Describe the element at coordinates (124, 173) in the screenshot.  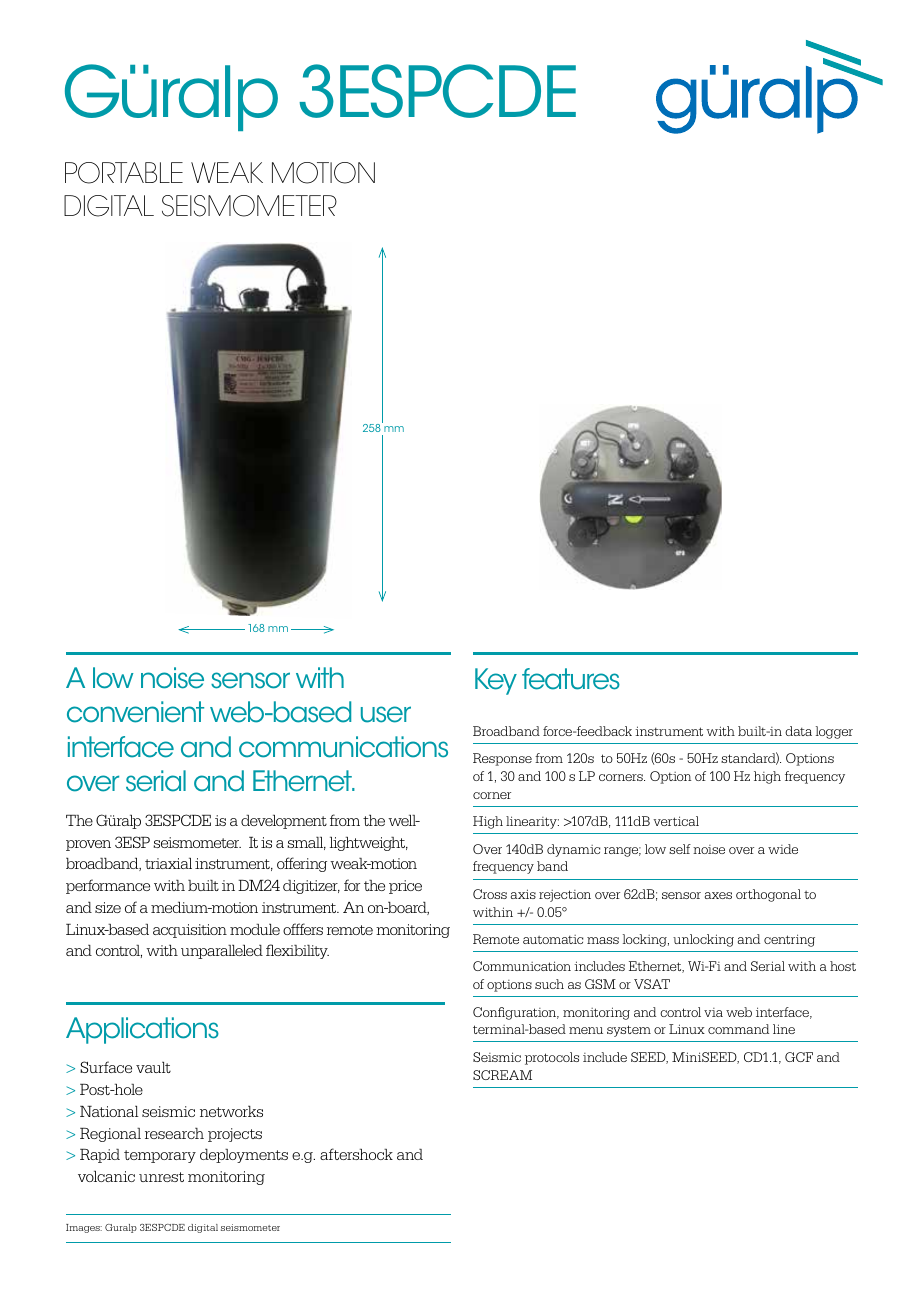
I see `PORTABLE` at that location.
